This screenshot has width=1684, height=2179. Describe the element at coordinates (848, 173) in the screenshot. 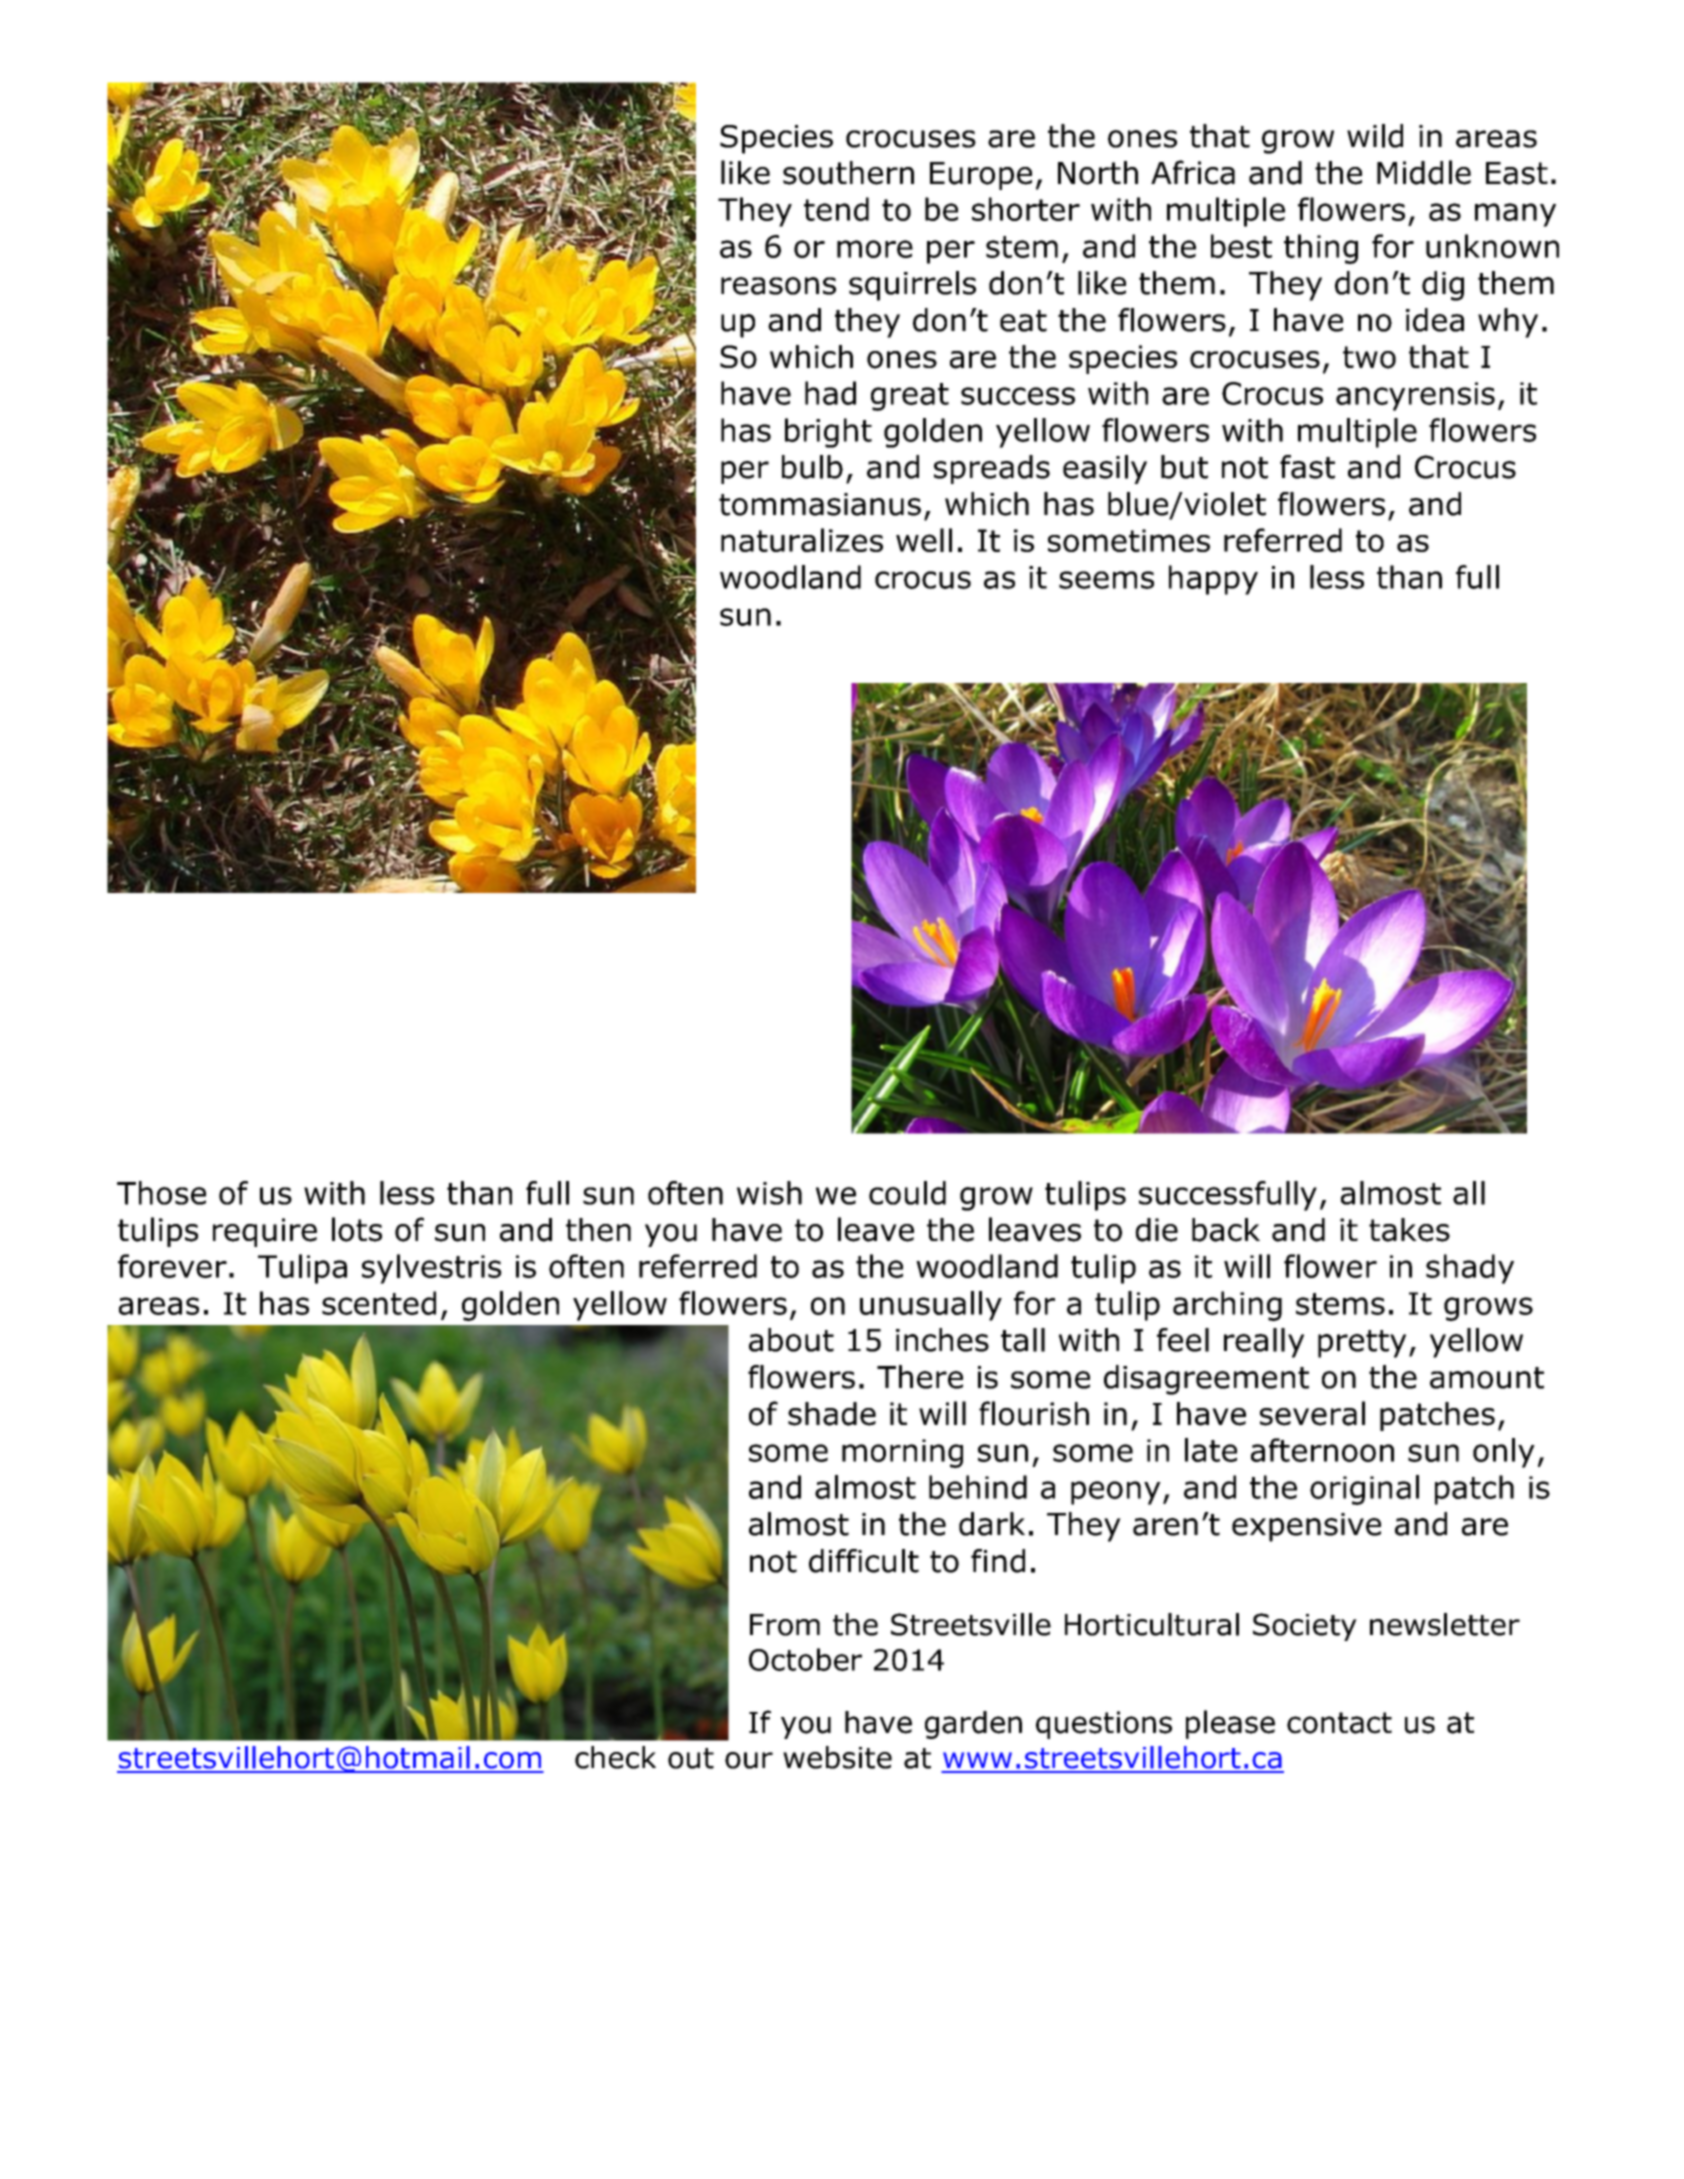

I see `southern` at that location.
